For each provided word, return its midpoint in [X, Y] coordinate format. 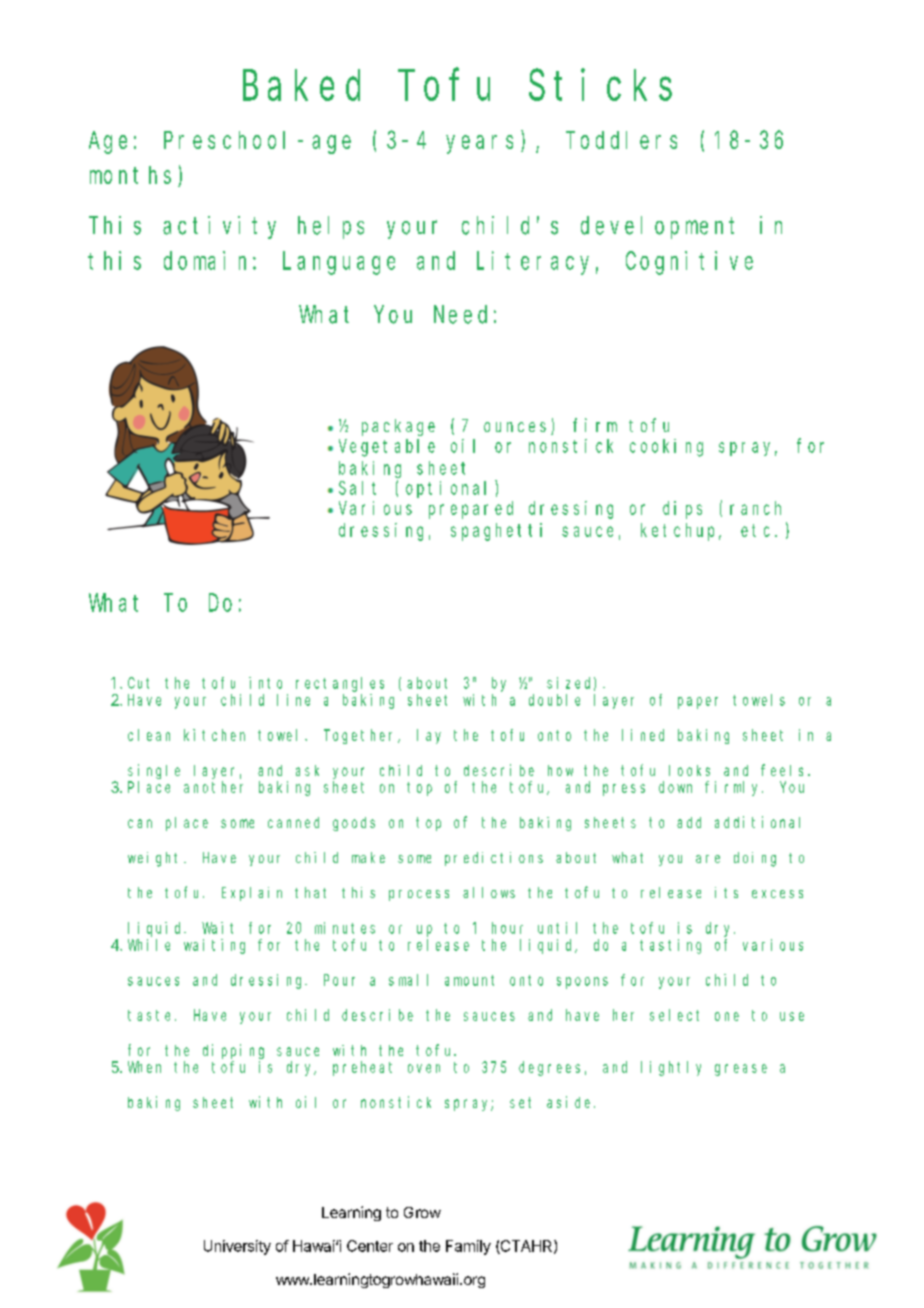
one [727, 1016]
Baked [301, 86]
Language [339, 264]
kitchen [214, 735]
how [560, 770]
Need [460, 314]
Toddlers [621, 140]
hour [507, 928]
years [479, 144]
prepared [471, 510]
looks [689, 770]
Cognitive [689, 263]
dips [682, 510]
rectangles [340, 684]
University [237, 1247]
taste [152, 1015]
